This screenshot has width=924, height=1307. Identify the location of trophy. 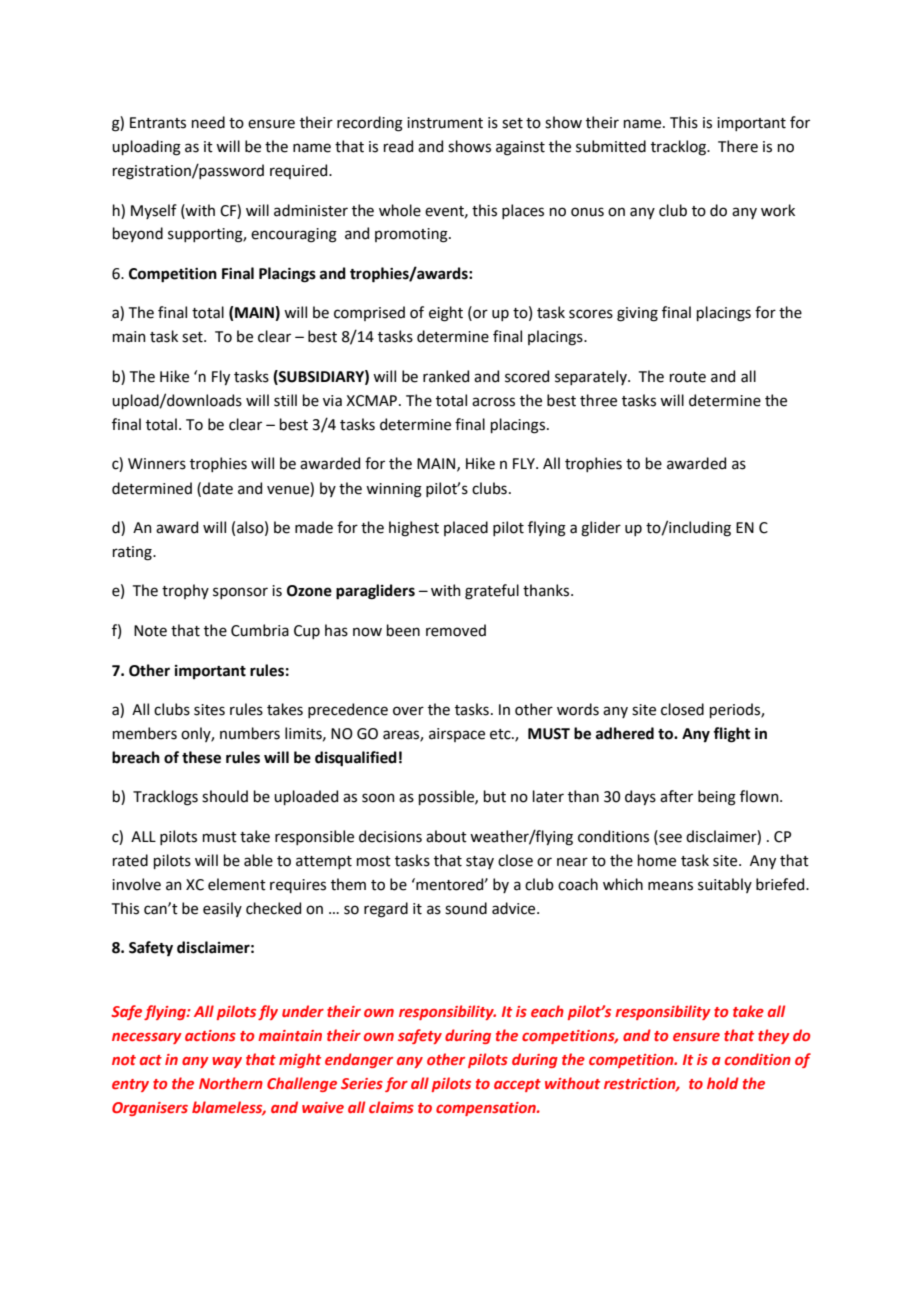
(185, 591).
